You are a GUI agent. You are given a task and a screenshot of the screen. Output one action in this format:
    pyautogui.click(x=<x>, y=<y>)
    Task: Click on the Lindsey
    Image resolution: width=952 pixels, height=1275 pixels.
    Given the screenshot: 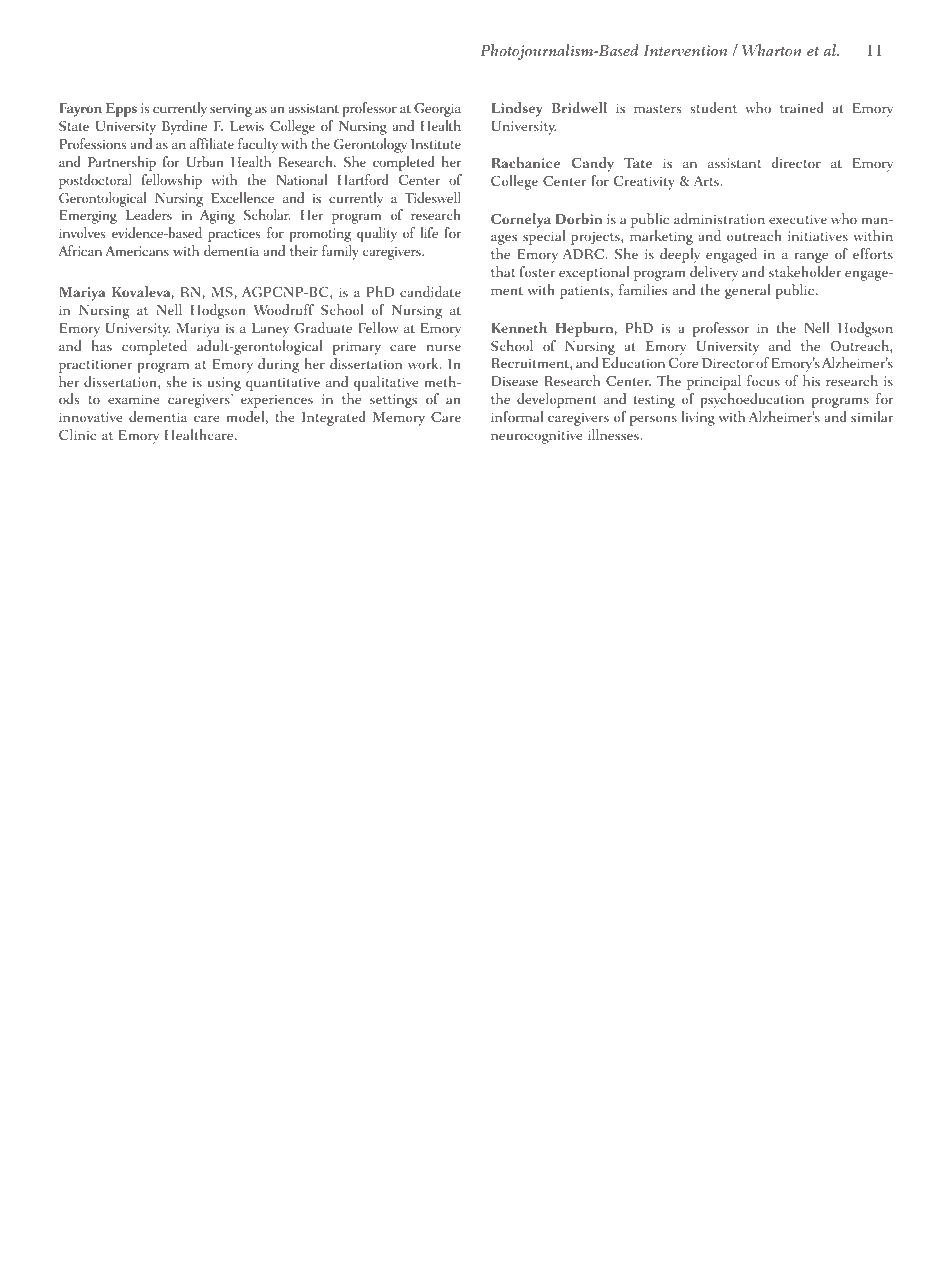 What is the action you would take?
    pyautogui.click(x=516, y=109)
